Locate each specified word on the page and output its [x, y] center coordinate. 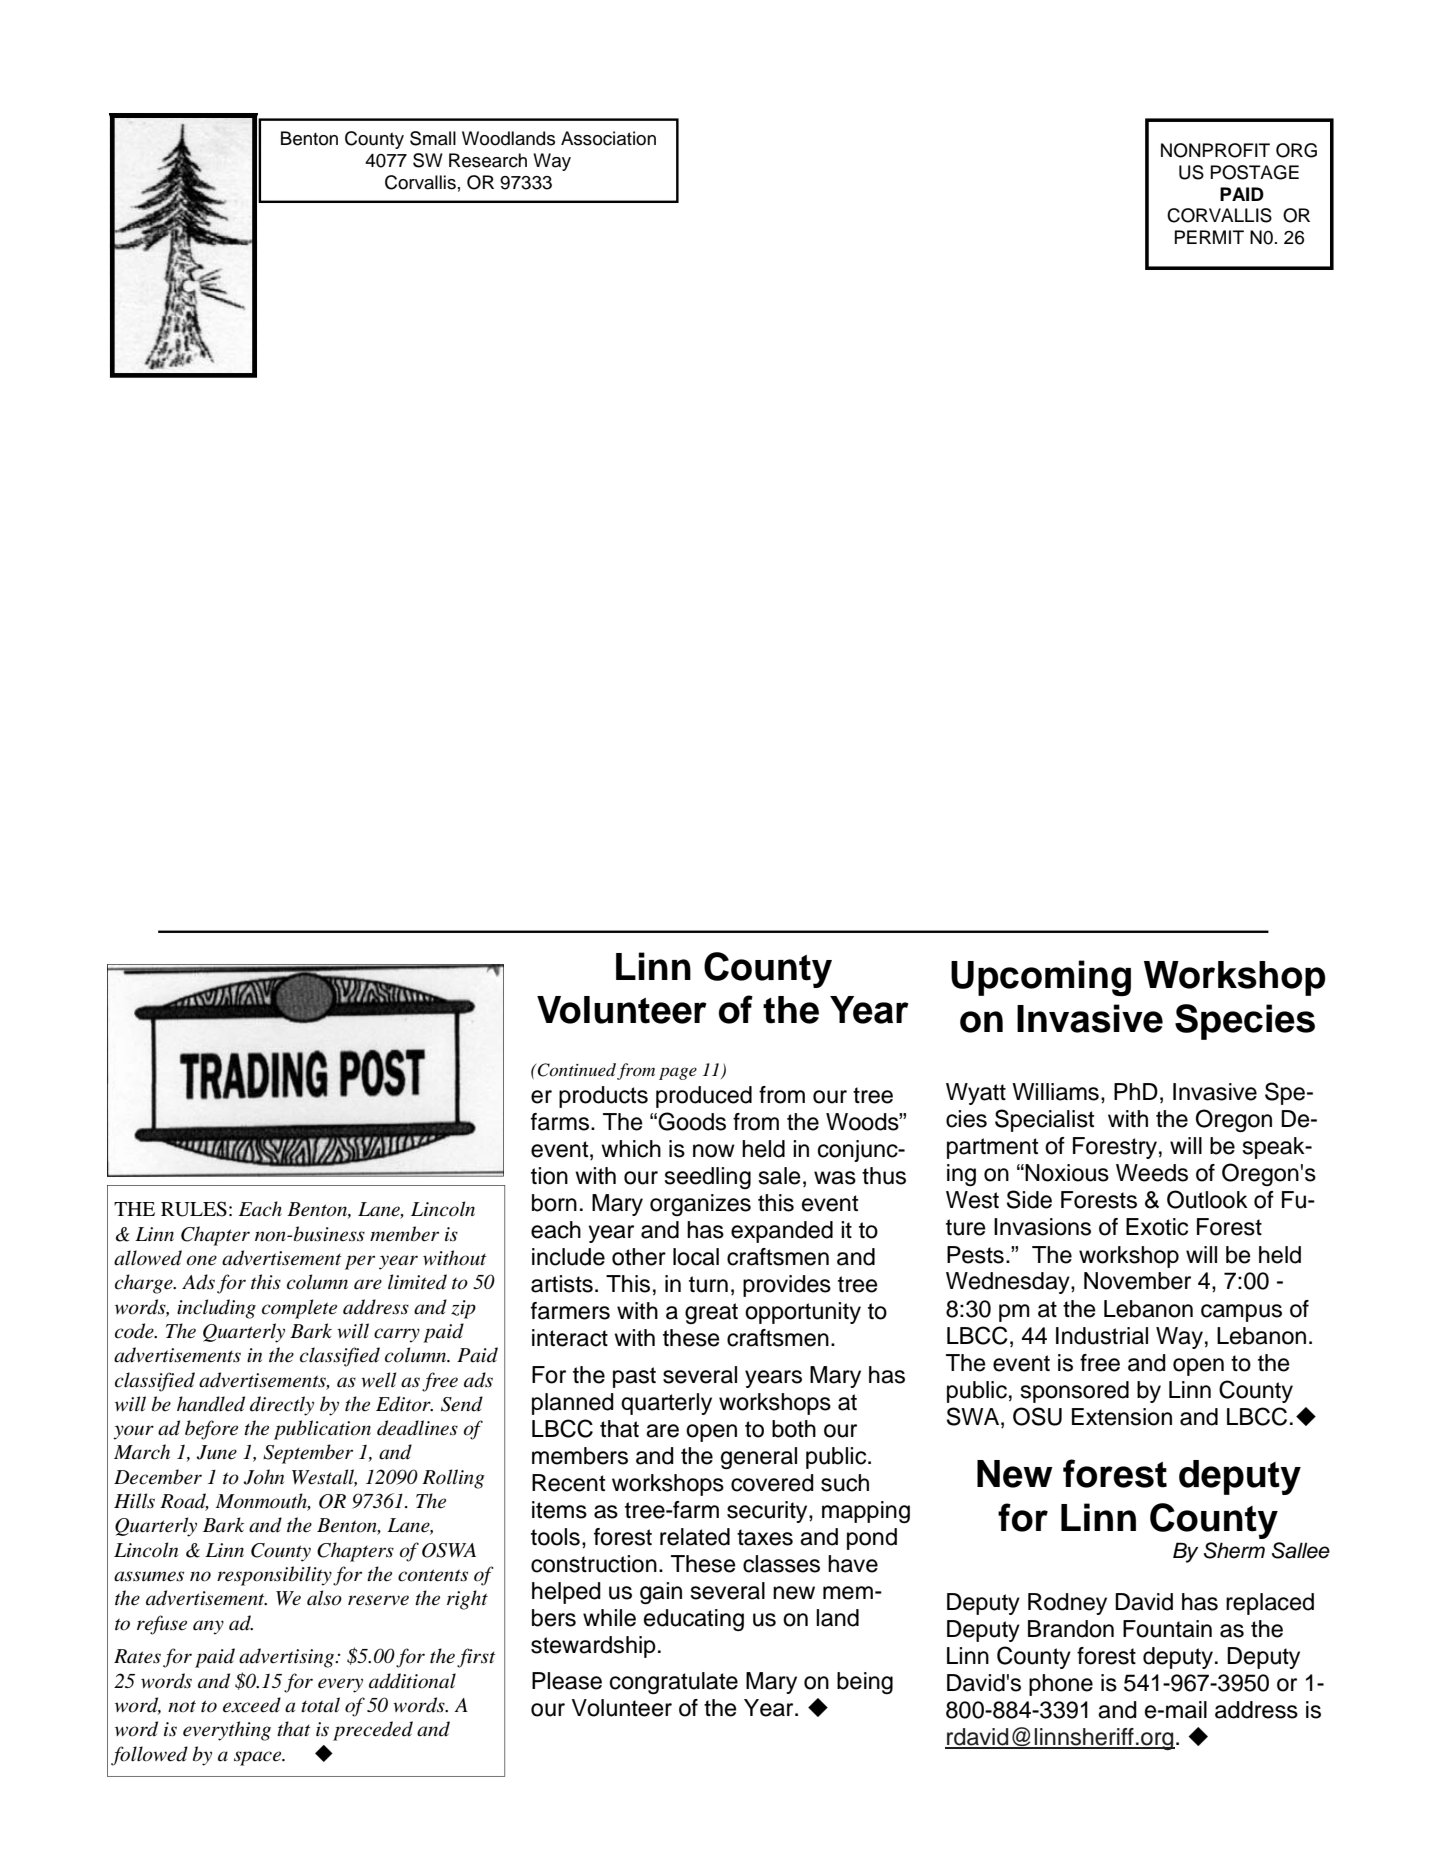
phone [1061, 1685]
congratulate [674, 1683]
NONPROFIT [1215, 150]
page [678, 1073]
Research [488, 160]
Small [433, 138]
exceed [252, 1705]
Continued [576, 1070]
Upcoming [1041, 978]
